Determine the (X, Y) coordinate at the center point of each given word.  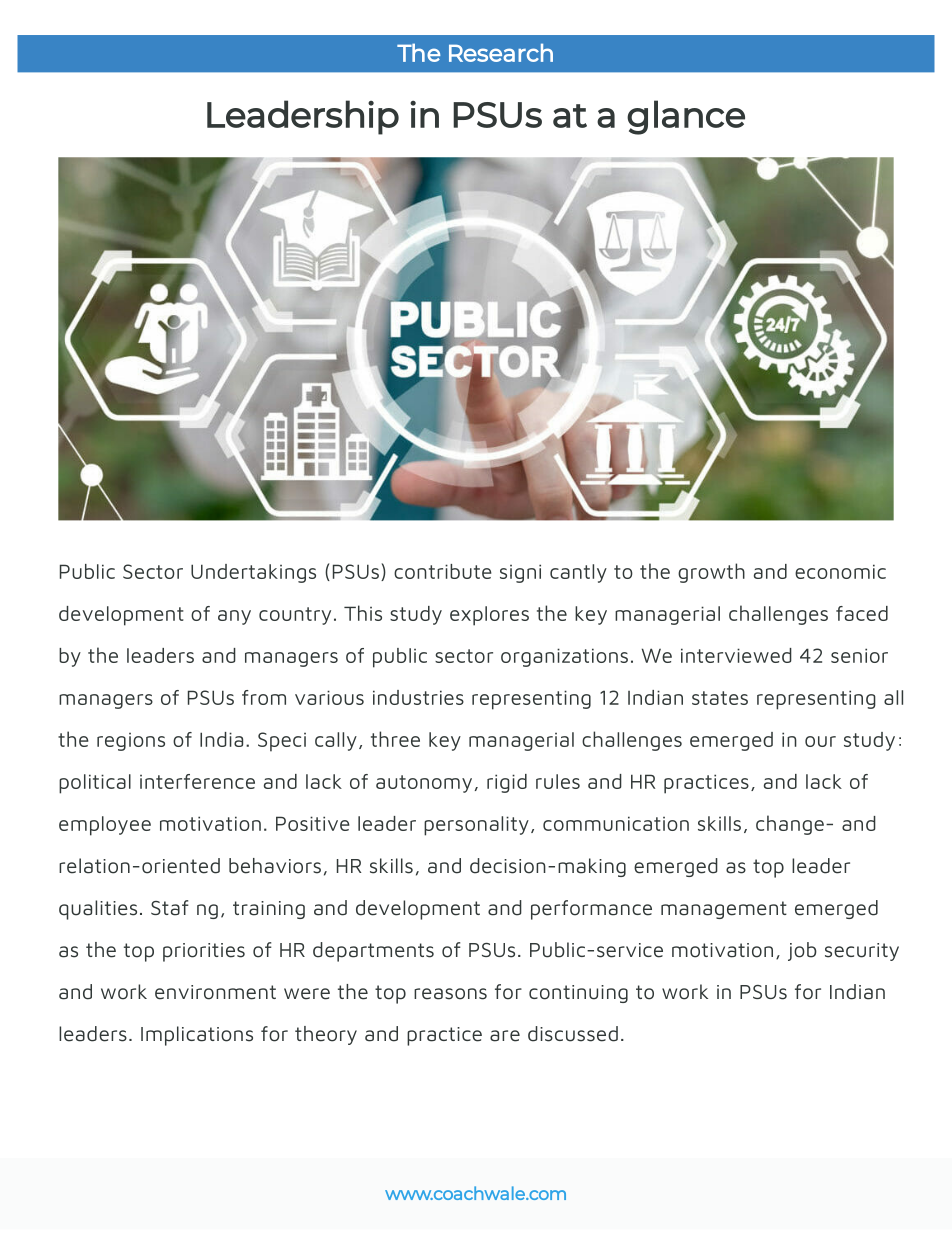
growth (711, 573)
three (395, 739)
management (724, 910)
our (820, 741)
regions (131, 742)
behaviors (275, 866)
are (505, 1036)
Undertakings (253, 573)
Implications (197, 1036)
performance (591, 910)
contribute (443, 571)
